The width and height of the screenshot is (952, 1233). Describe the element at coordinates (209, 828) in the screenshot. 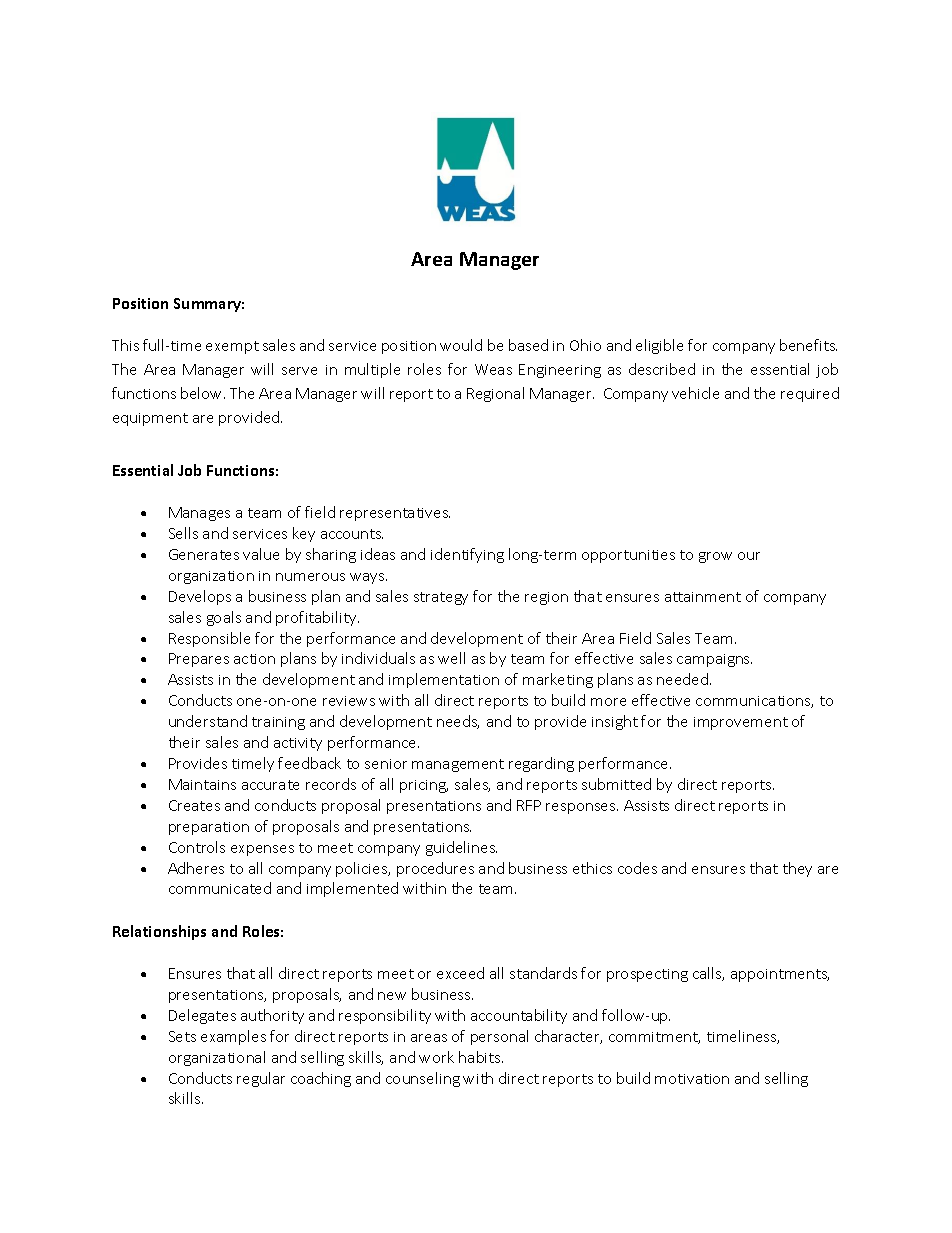

I see `preparation` at that location.
